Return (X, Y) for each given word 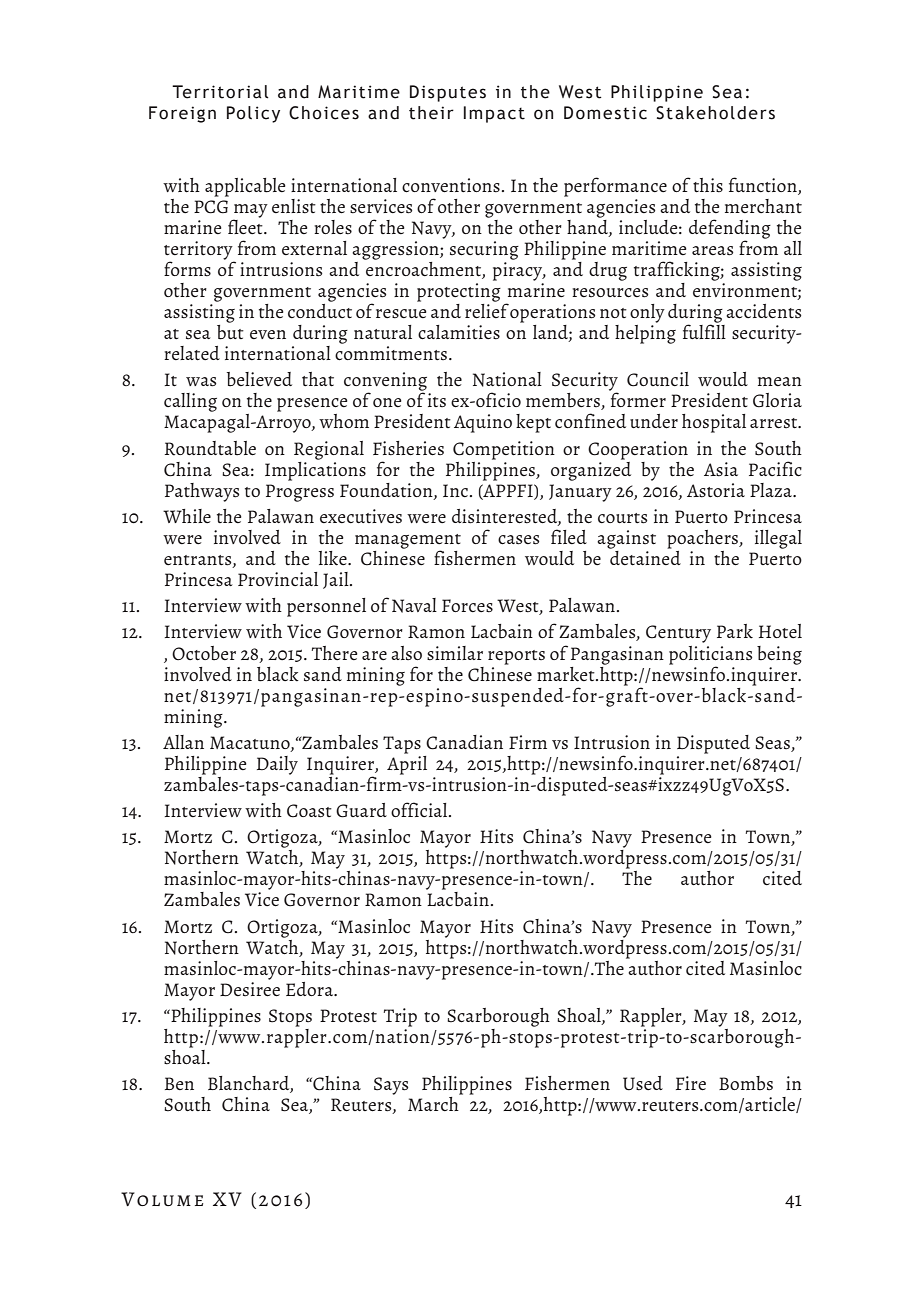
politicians (711, 656)
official (420, 809)
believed (259, 379)
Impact (494, 114)
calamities (459, 332)
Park (735, 631)
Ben (179, 1083)
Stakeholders (715, 113)
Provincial (278, 579)
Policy (253, 114)
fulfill (704, 330)
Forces (467, 606)
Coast (309, 811)
